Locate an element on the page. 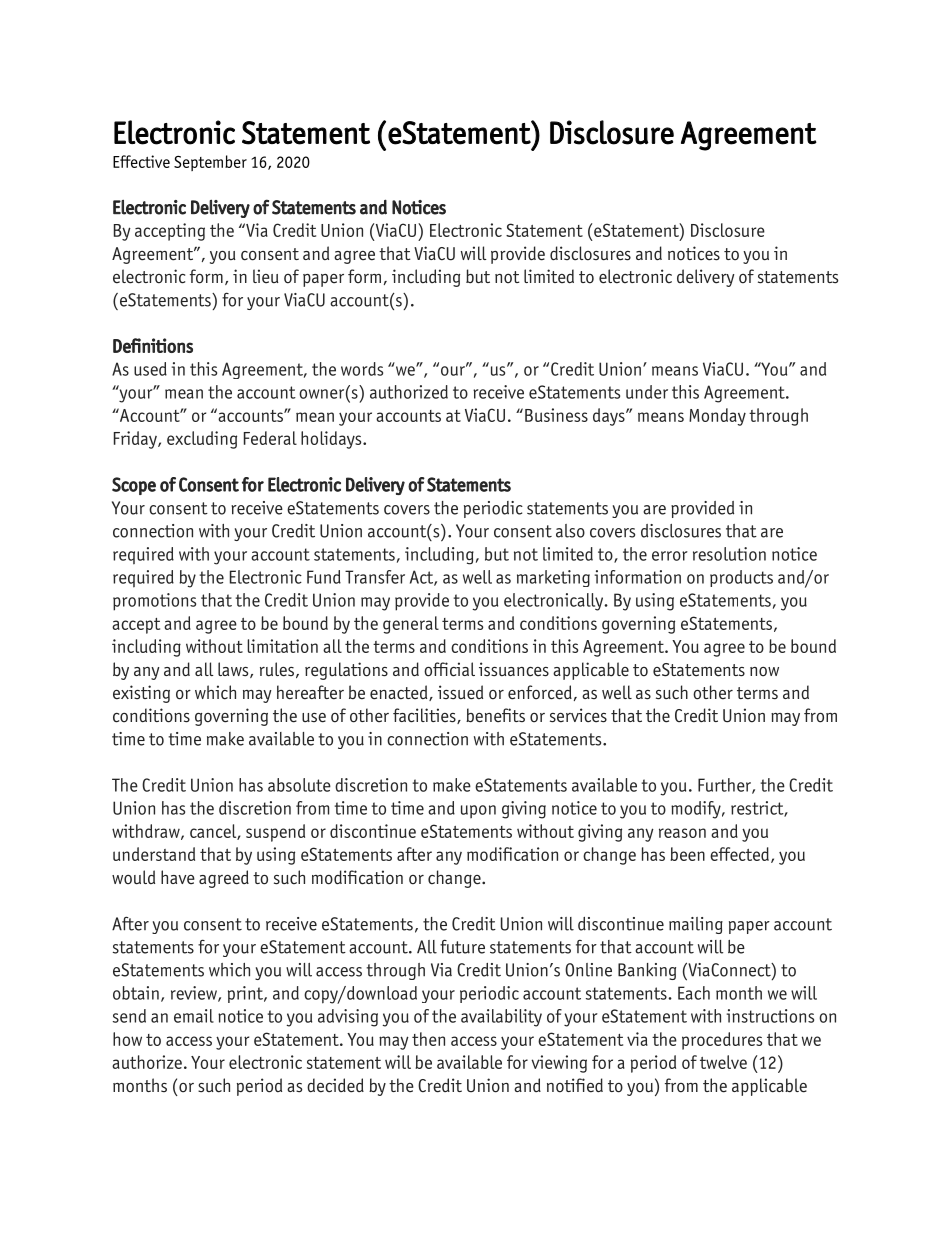 The height and width of the image is (1233, 952). absolute is located at coordinates (299, 785).
